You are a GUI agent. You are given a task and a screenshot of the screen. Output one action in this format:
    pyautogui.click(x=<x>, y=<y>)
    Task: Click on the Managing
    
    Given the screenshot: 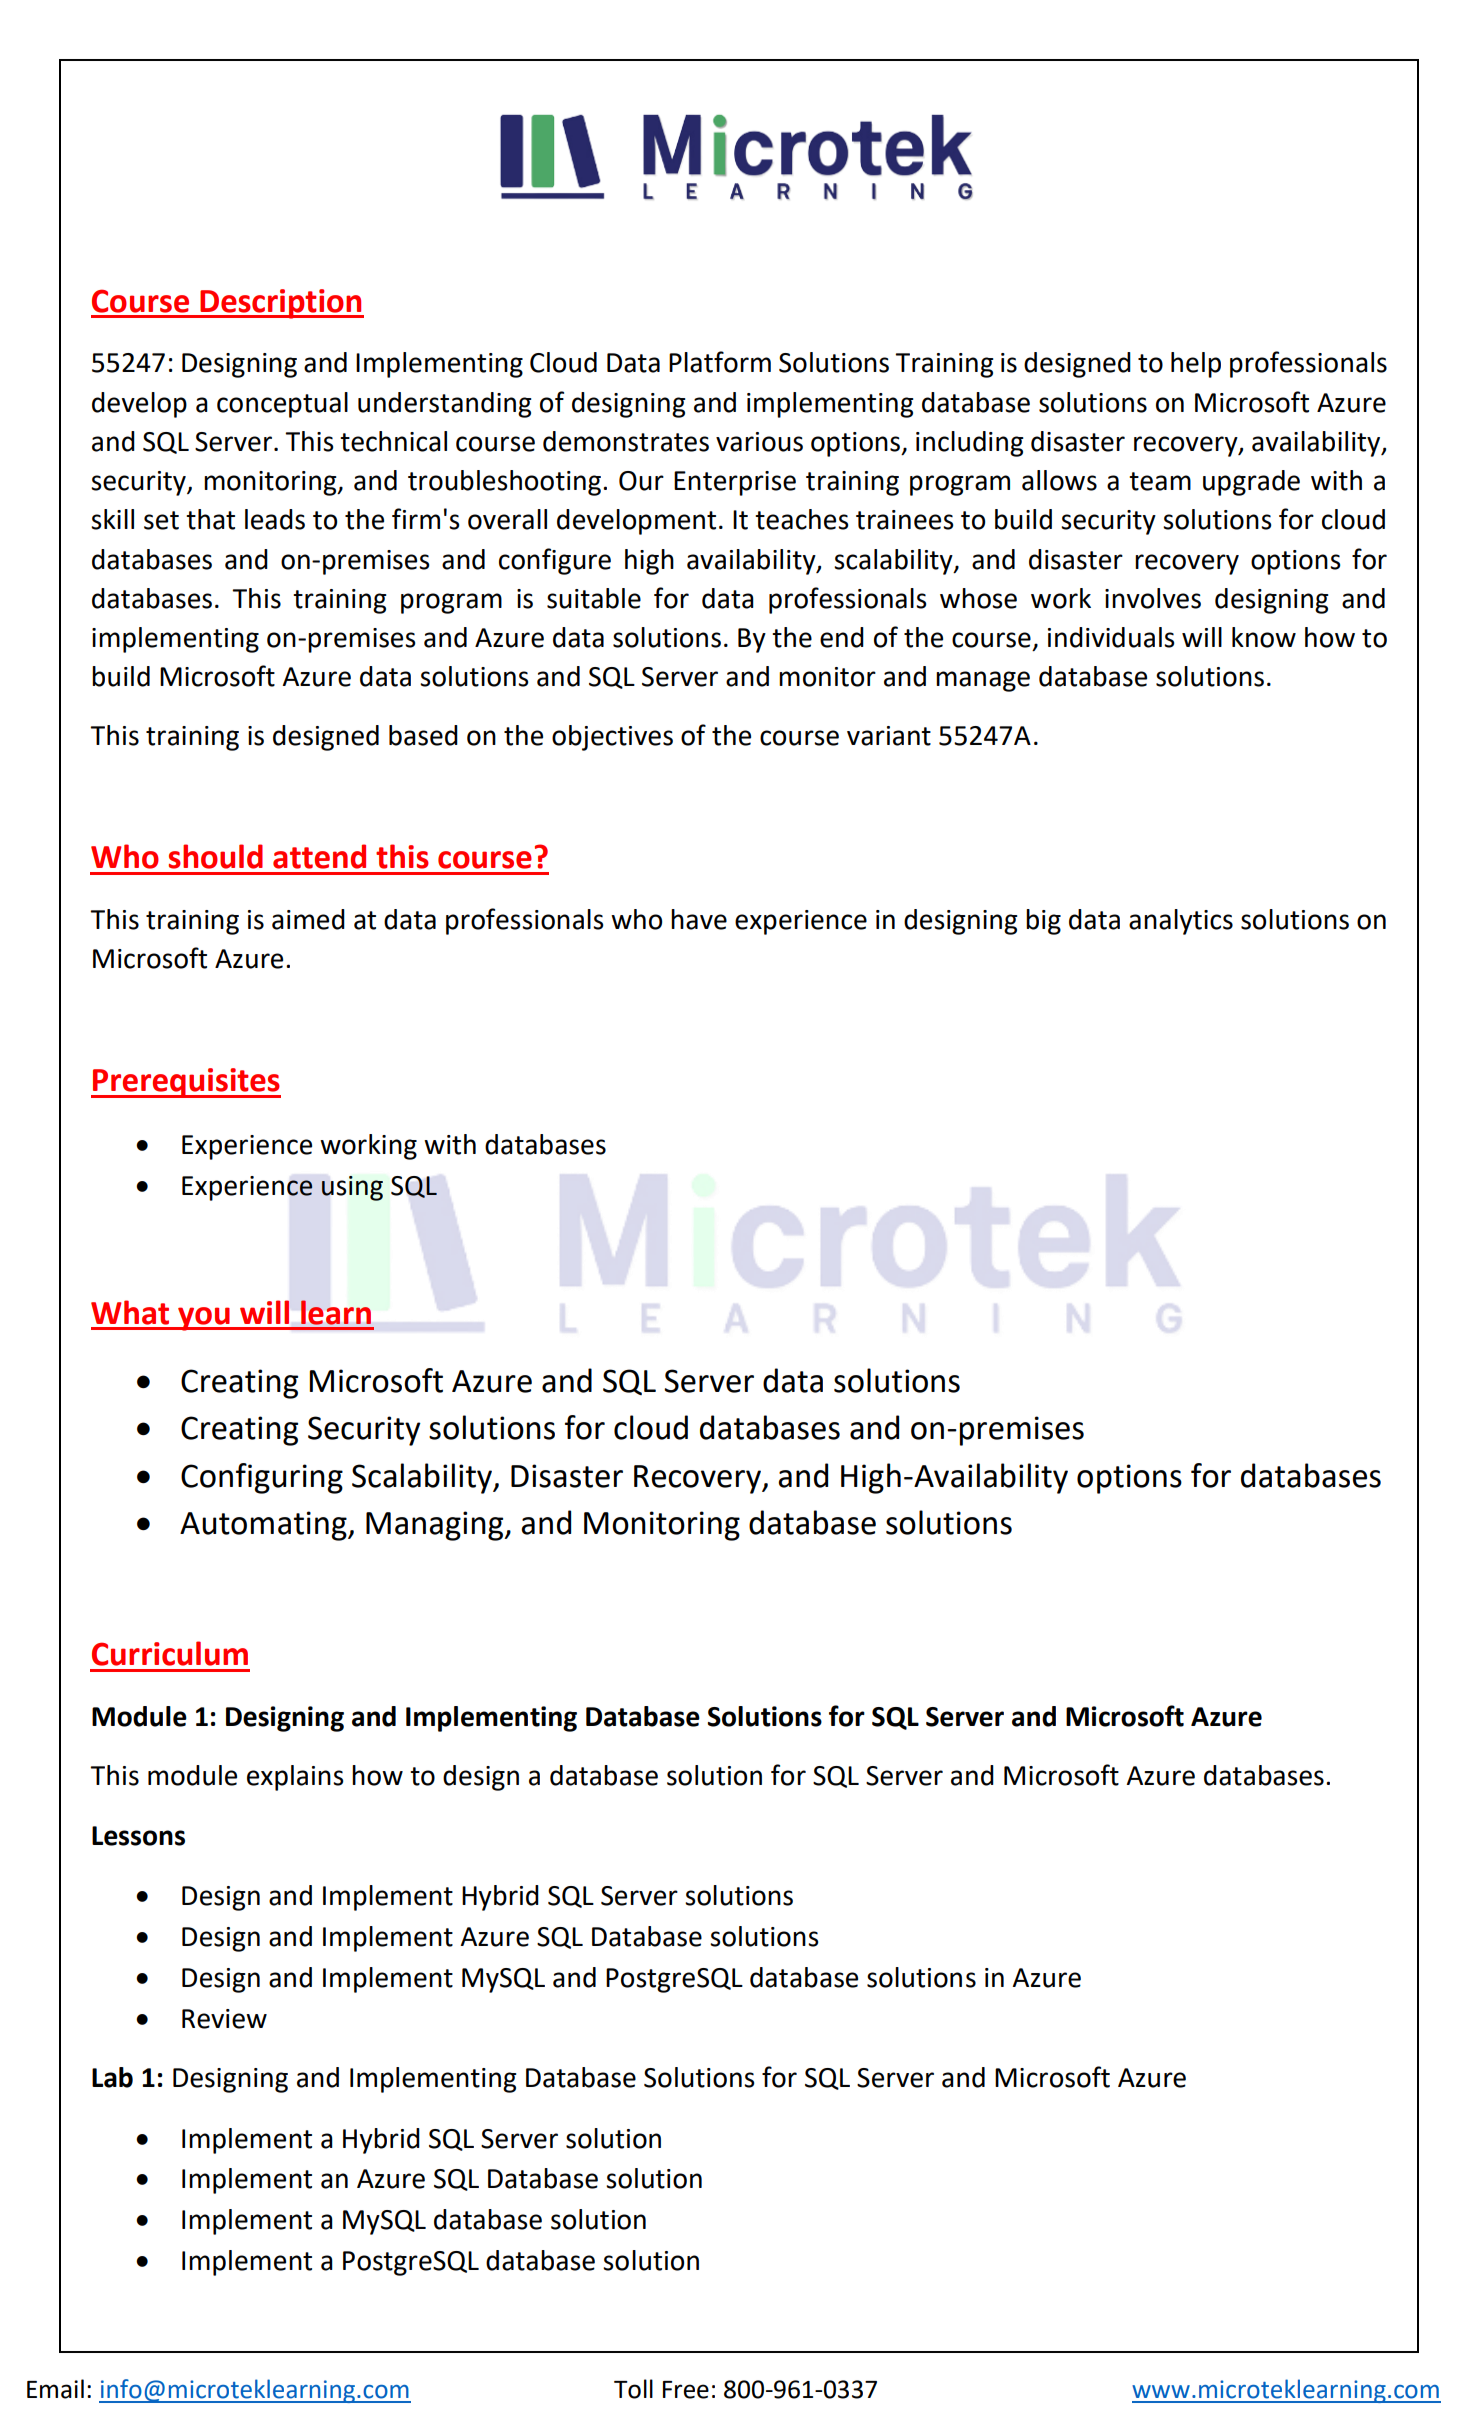 What is the action you would take?
    pyautogui.click(x=436, y=1526)
